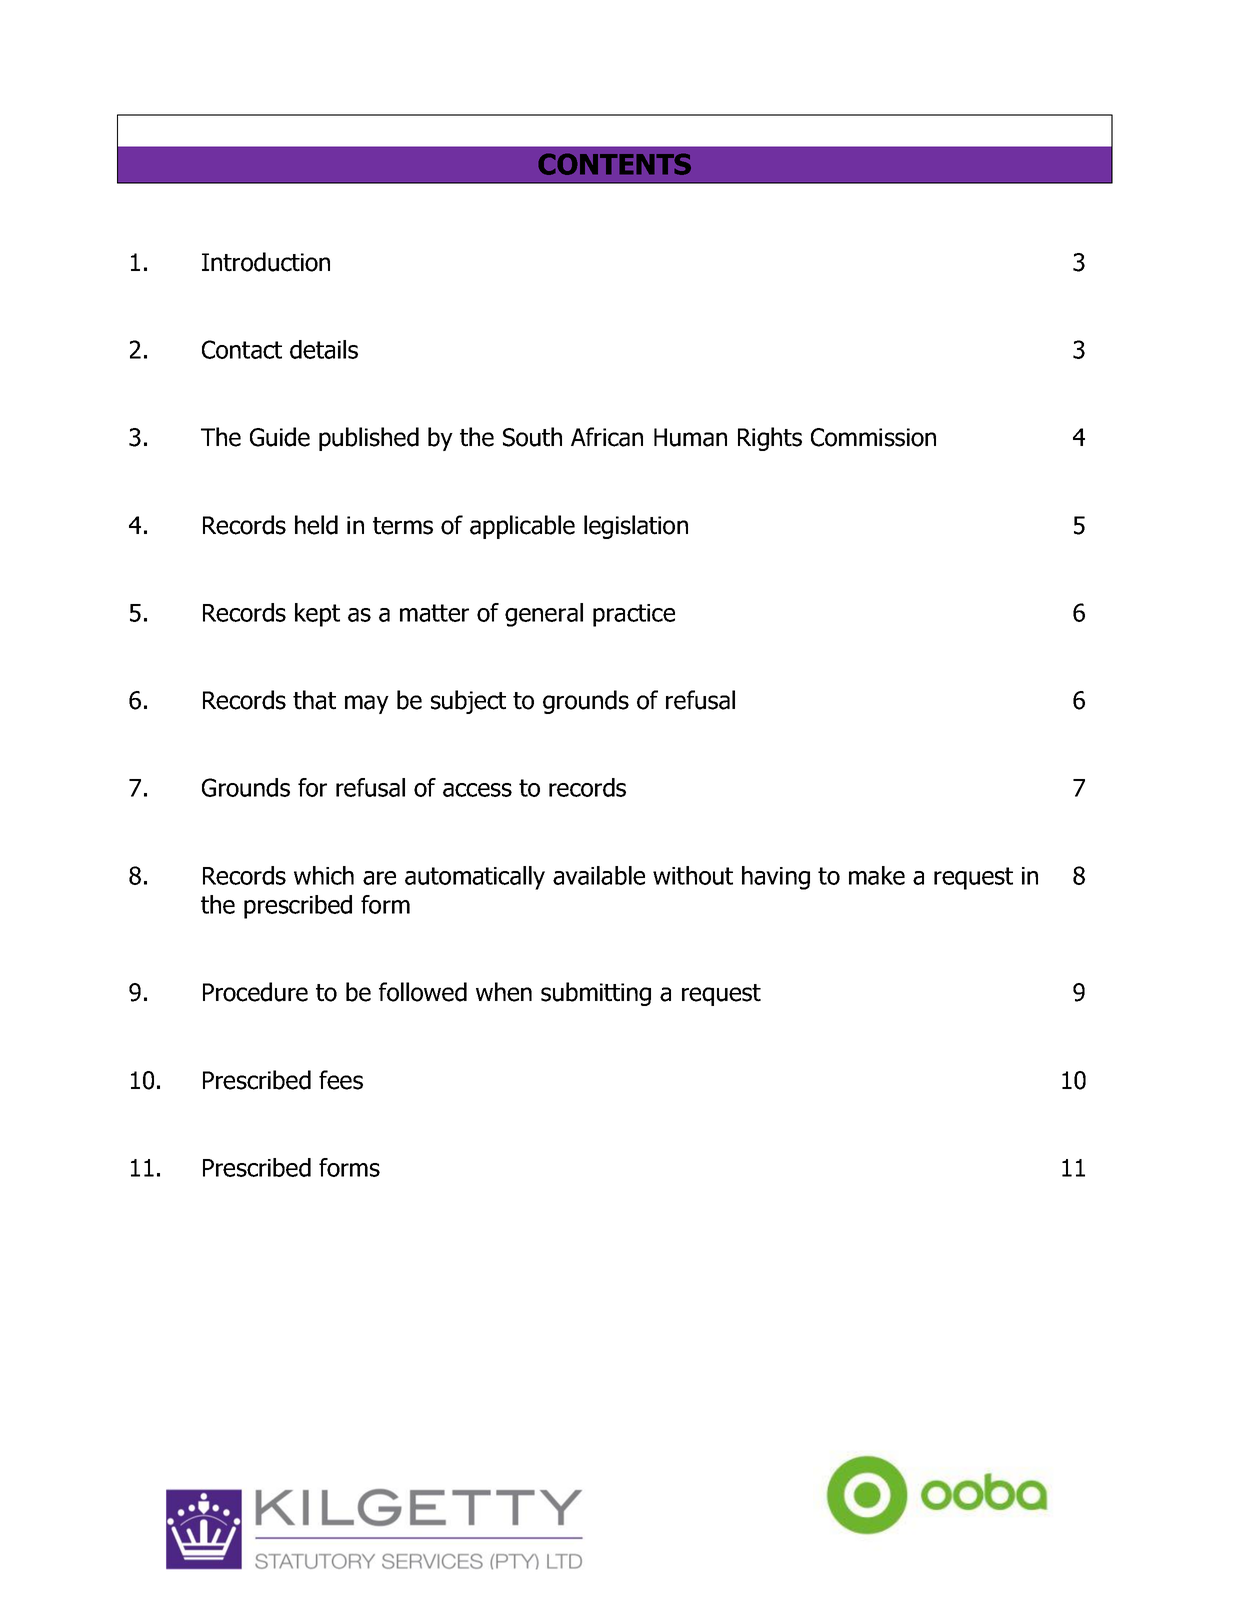  Describe the element at coordinates (317, 615) in the document. I see `kept` at that location.
